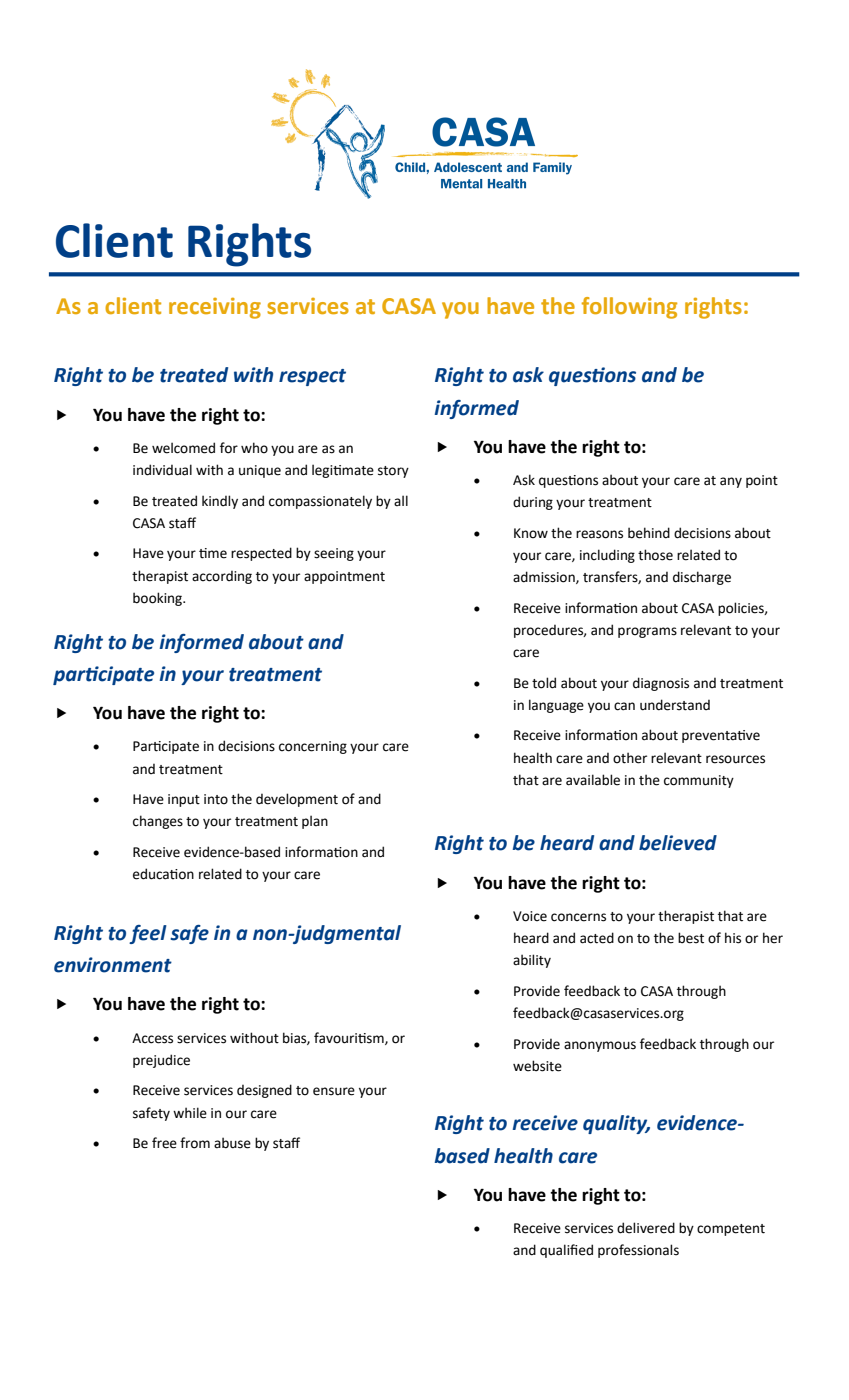 This screenshot has width=849, height=1400. Describe the element at coordinates (646, 1228) in the screenshot. I see `delivered` at that location.
